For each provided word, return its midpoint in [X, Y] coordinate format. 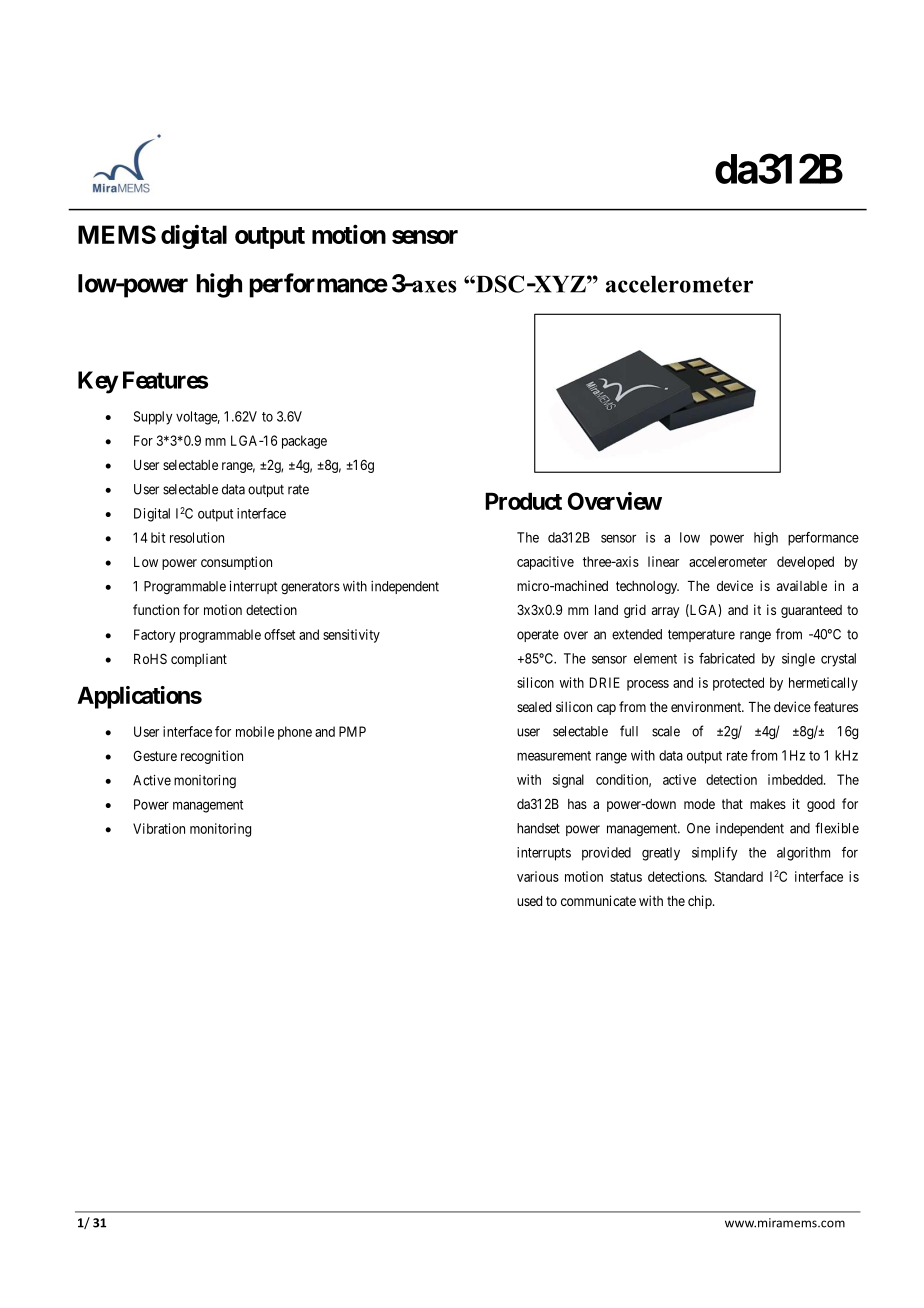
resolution [197, 537]
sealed [534, 707]
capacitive [545, 563]
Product [523, 501]
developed [805, 563]
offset [279, 634]
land [606, 610]
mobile [255, 731]
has [577, 804]
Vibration [159, 828]
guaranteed [811, 611]
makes [768, 804]
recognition [212, 757]
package [304, 442]
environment [707, 706]
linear [663, 561]
